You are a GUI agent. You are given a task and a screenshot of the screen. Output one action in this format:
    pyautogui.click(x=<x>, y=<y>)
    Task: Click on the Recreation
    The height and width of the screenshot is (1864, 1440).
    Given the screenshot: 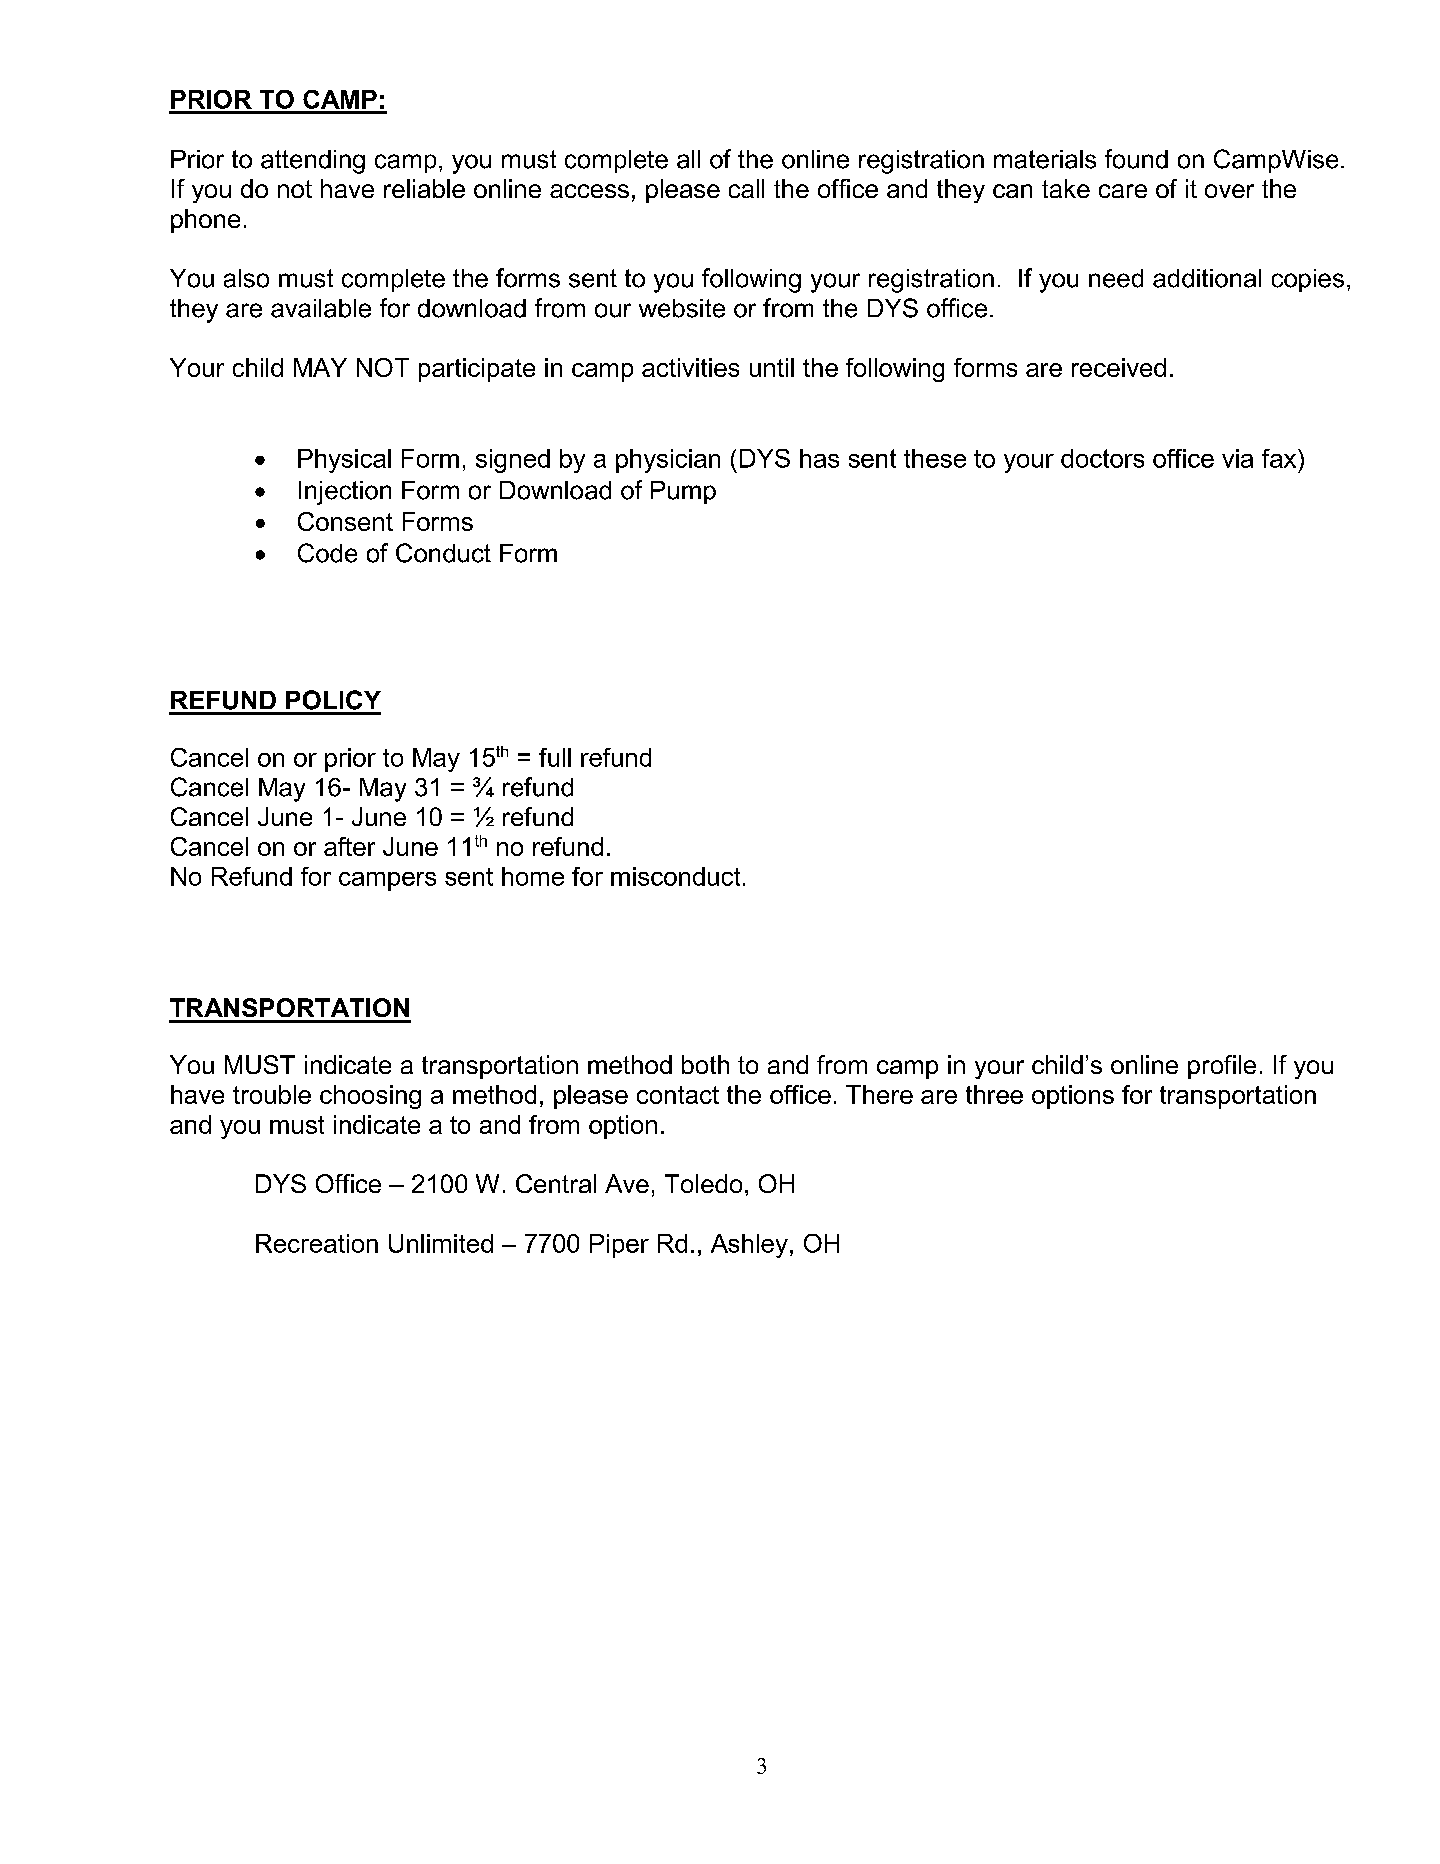 What is the action you would take?
    pyautogui.click(x=317, y=1243)
